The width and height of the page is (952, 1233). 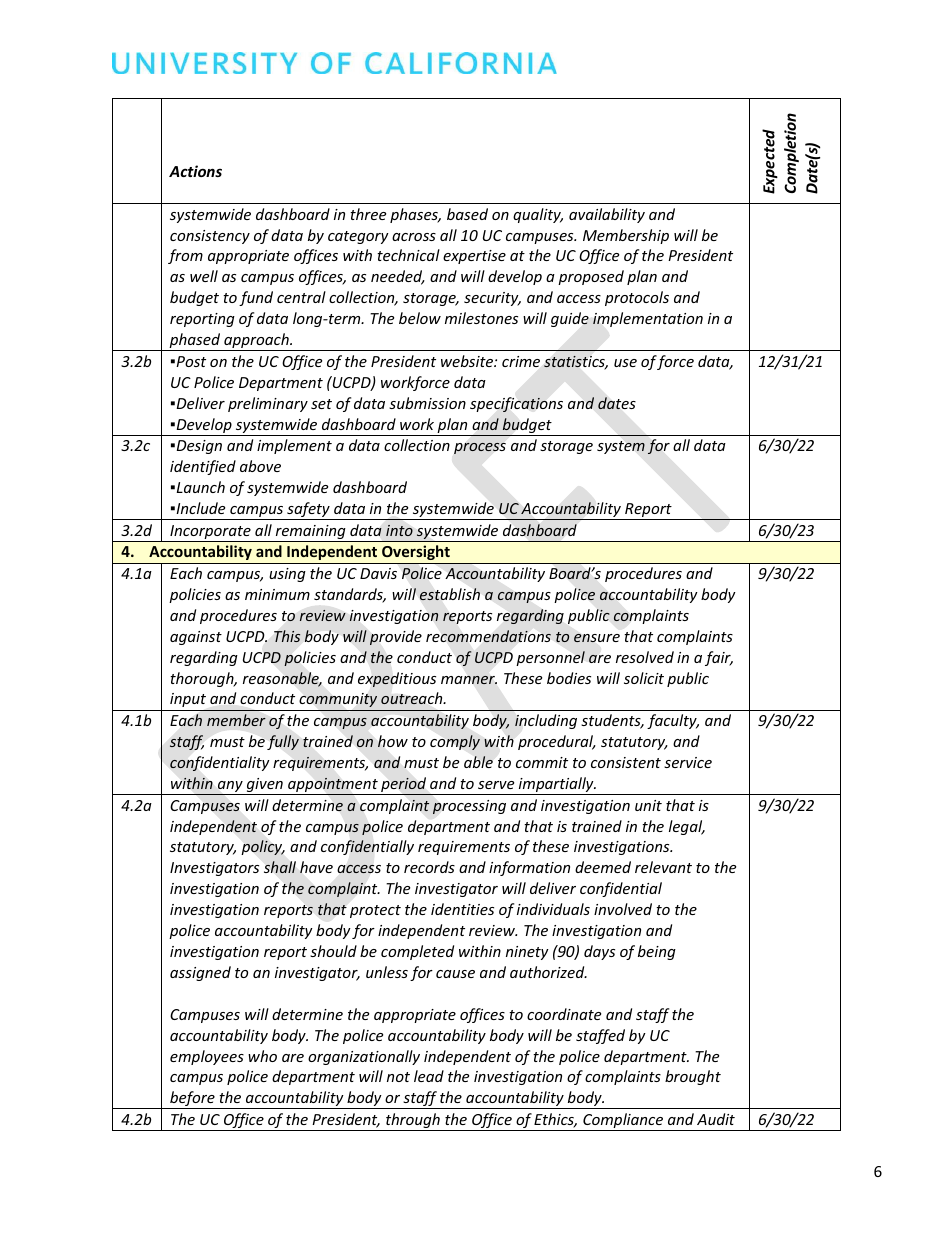 What do you see at coordinates (663, 867) in the page?
I see `relevant` at bounding box center [663, 867].
